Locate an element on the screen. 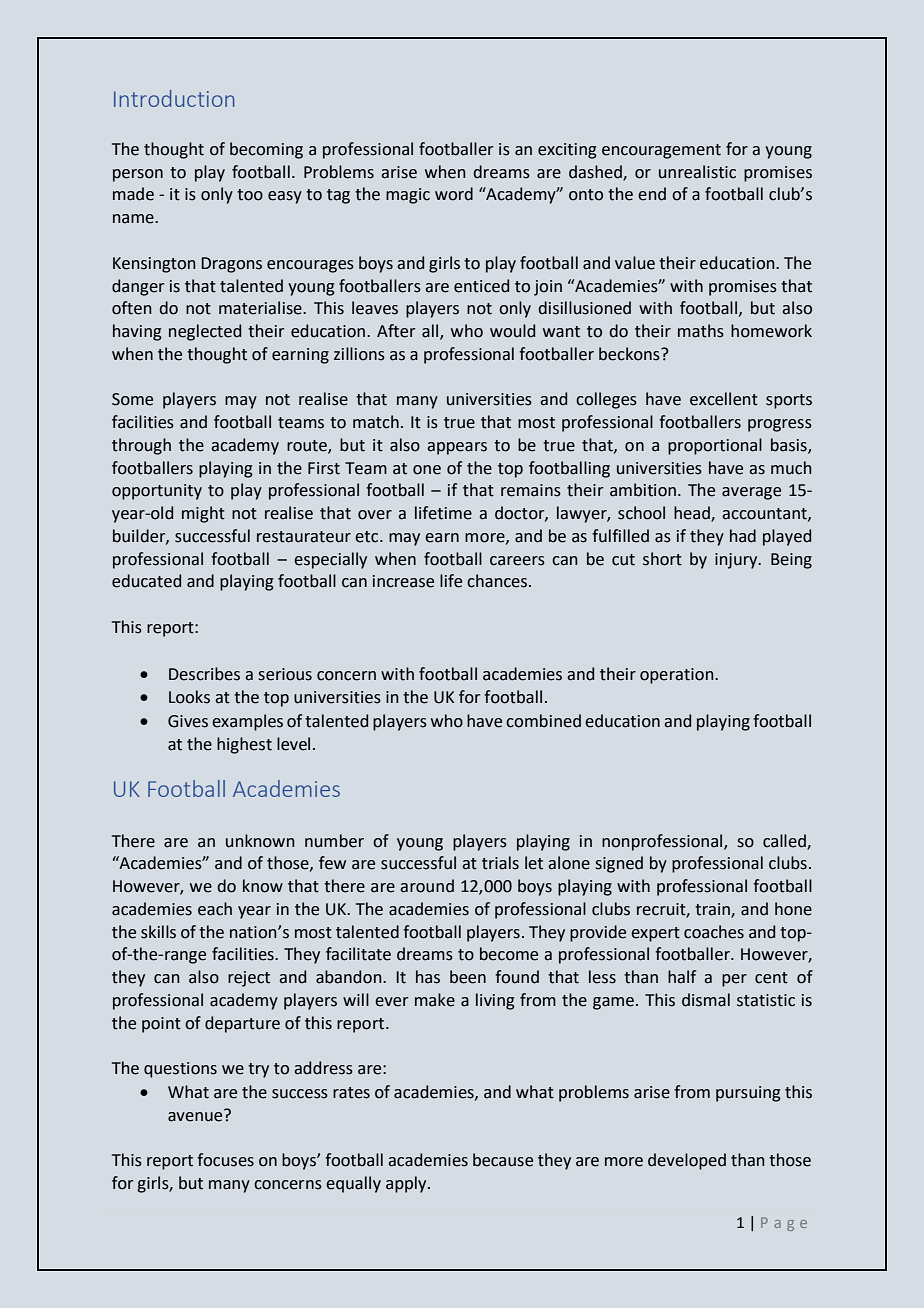 Image resolution: width=924 pixels, height=1308 pixels. because is located at coordinates (503, 1160).
